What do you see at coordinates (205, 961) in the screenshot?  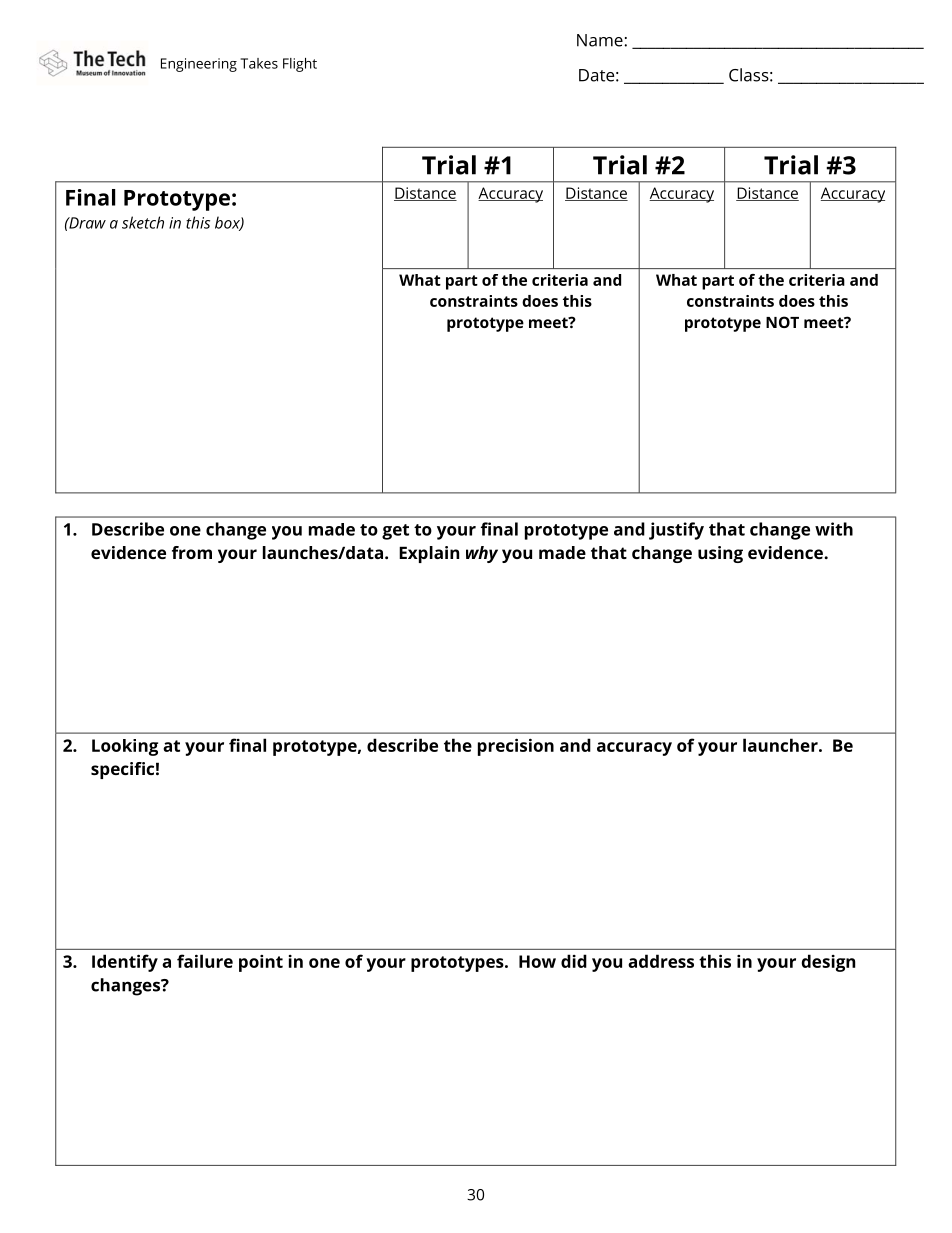 I see `failure` at bounding box center [205, 961].
